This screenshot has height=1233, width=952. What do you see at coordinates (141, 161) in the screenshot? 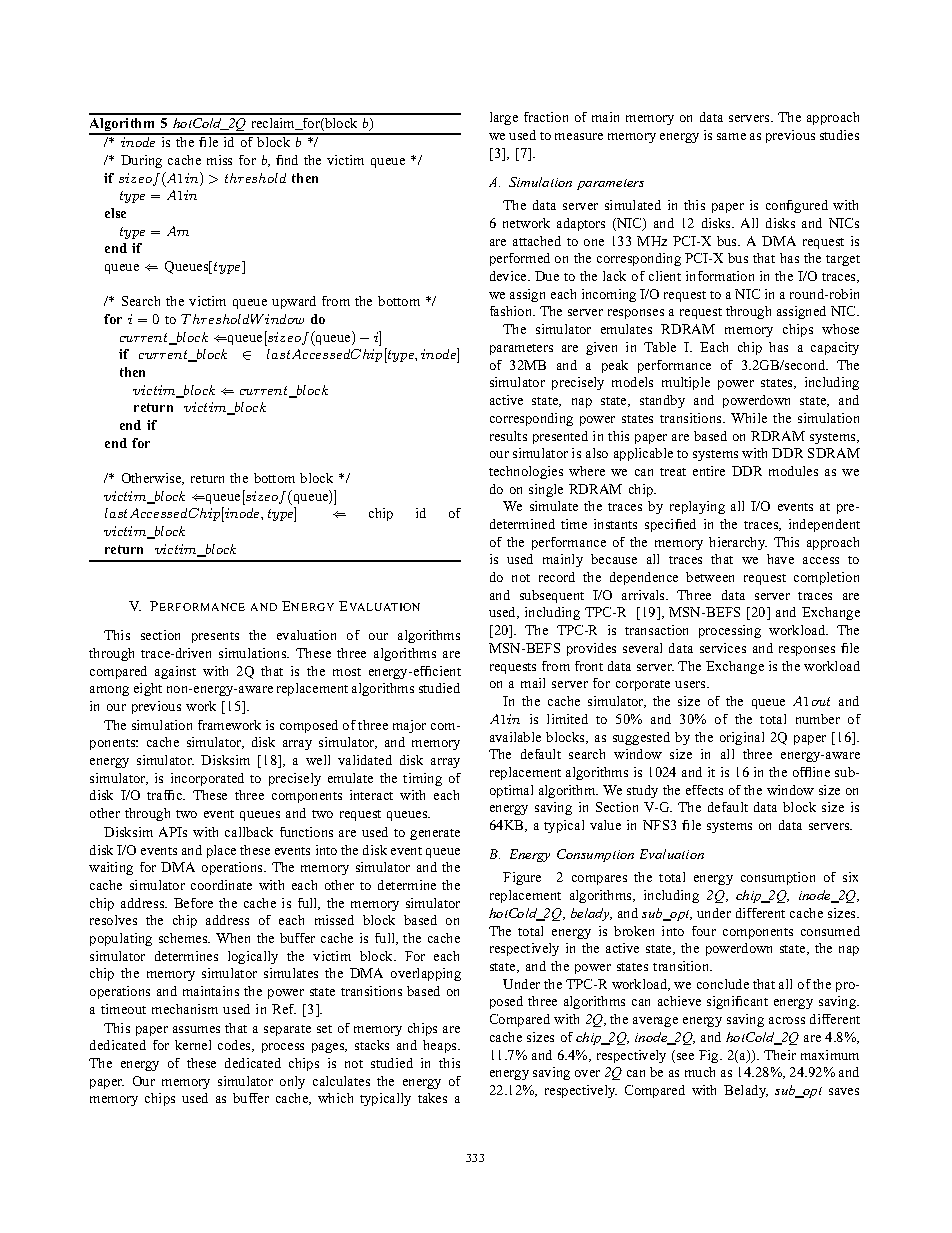
I see `During` at bounding box center [141, 161].
